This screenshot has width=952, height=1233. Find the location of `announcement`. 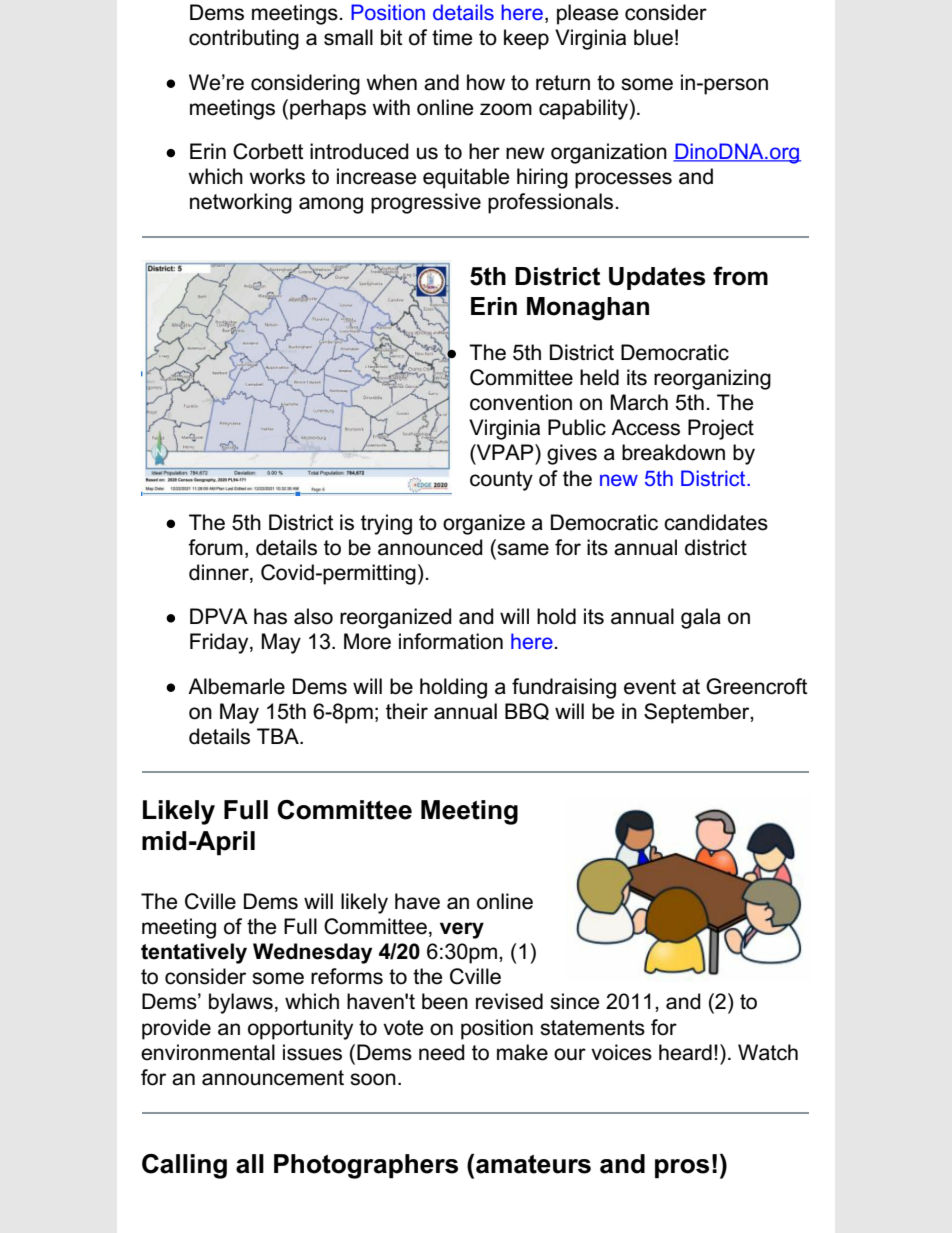

announcement is located at coordinates (273, 1078).
